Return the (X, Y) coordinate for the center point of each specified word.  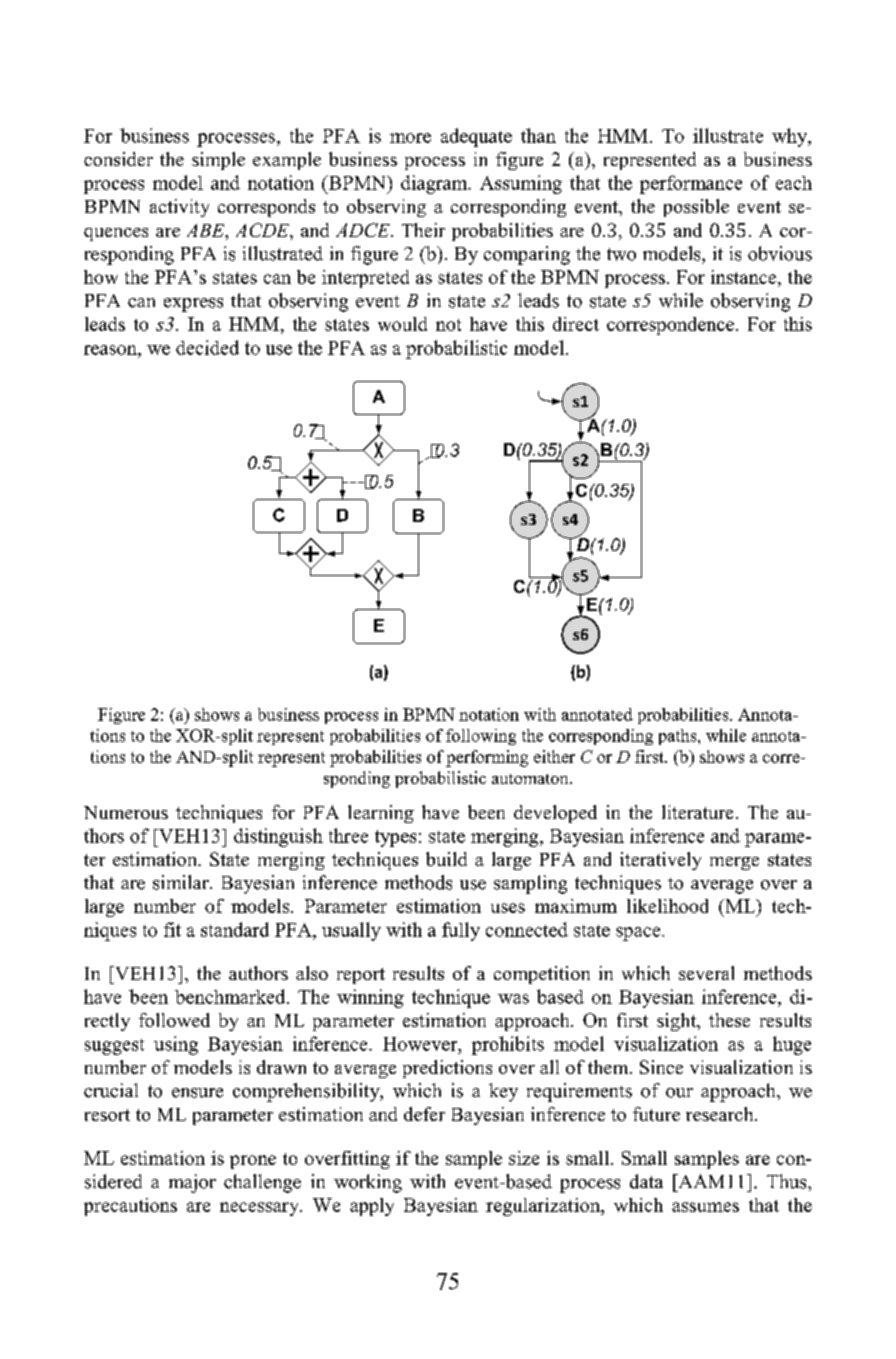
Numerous (126, 812)
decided (207, 347)
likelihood (667, 906)
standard (235, 929)
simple (218, 161)
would (402, 324)
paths (679, 737)
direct (576, 324)
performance (691, 184)
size (524, 1158)
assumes (705, 1207)
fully (461, 931)
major (192, 1183)
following (481, 737)
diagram (435, 184)
